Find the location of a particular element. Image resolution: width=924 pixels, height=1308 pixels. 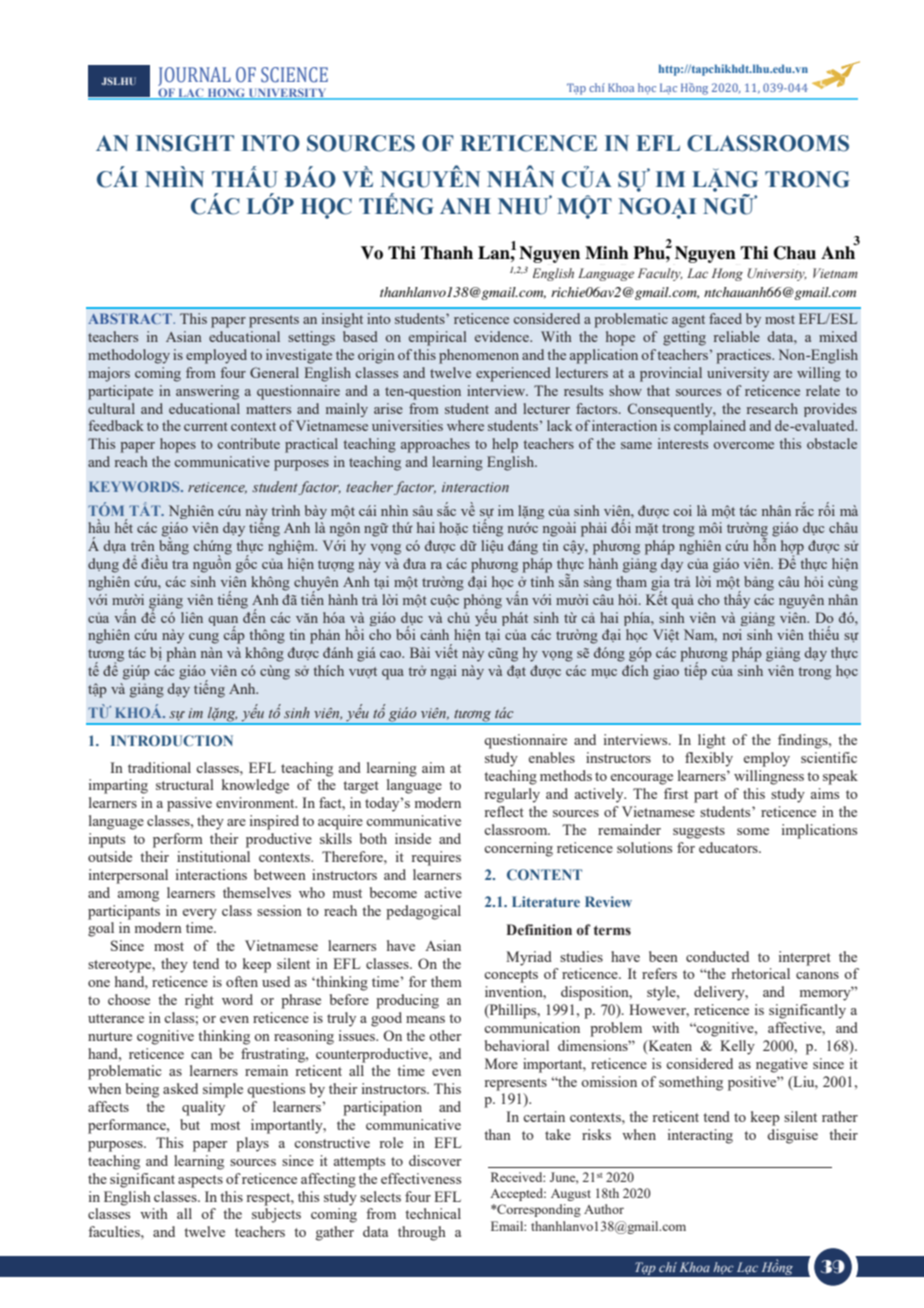

phenomenon is located at coordinates (479, 356).
